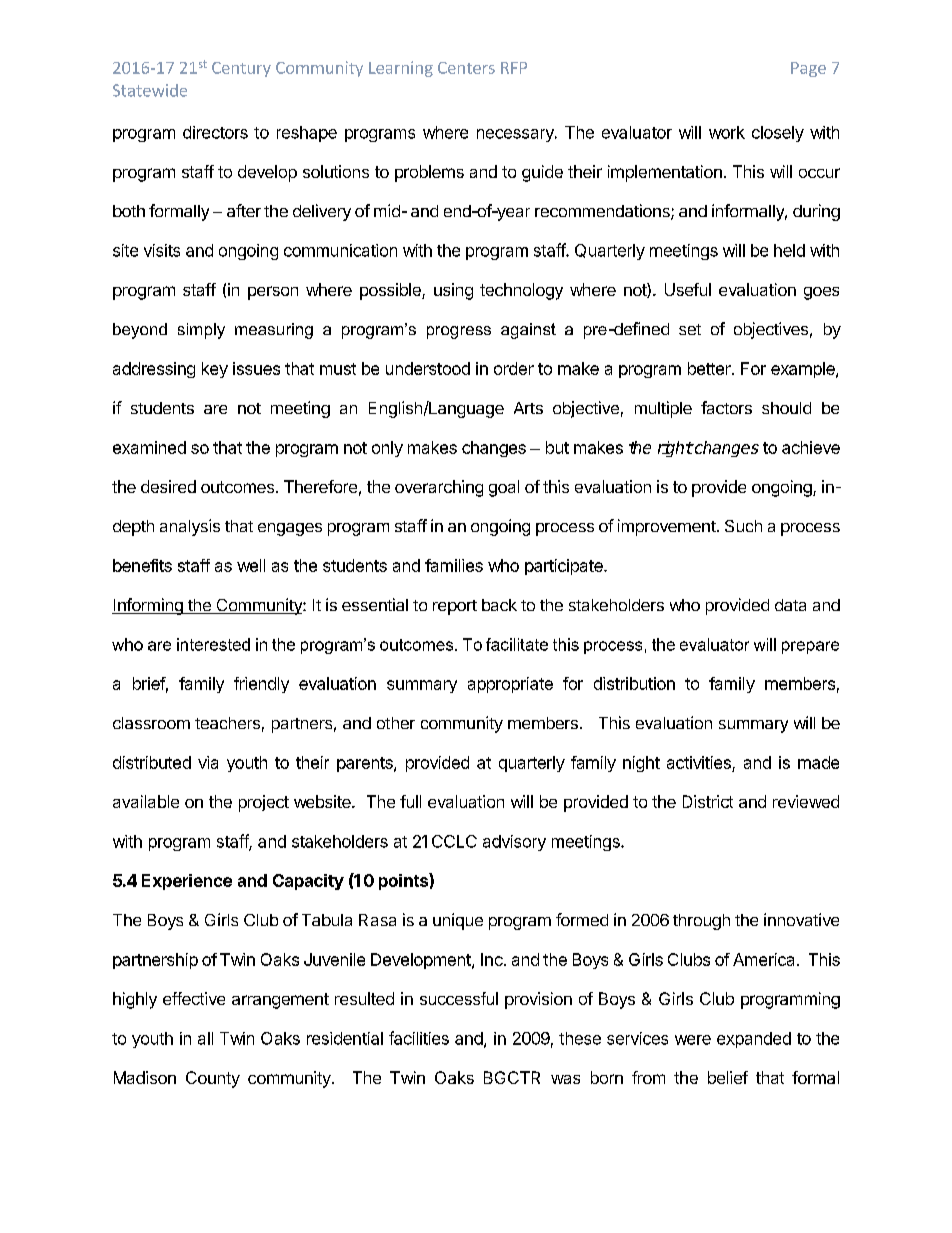  What do you see at coordinates (754, 1040) in the screenshot?
I see `expanded` at bounding box center [754, 1040].
